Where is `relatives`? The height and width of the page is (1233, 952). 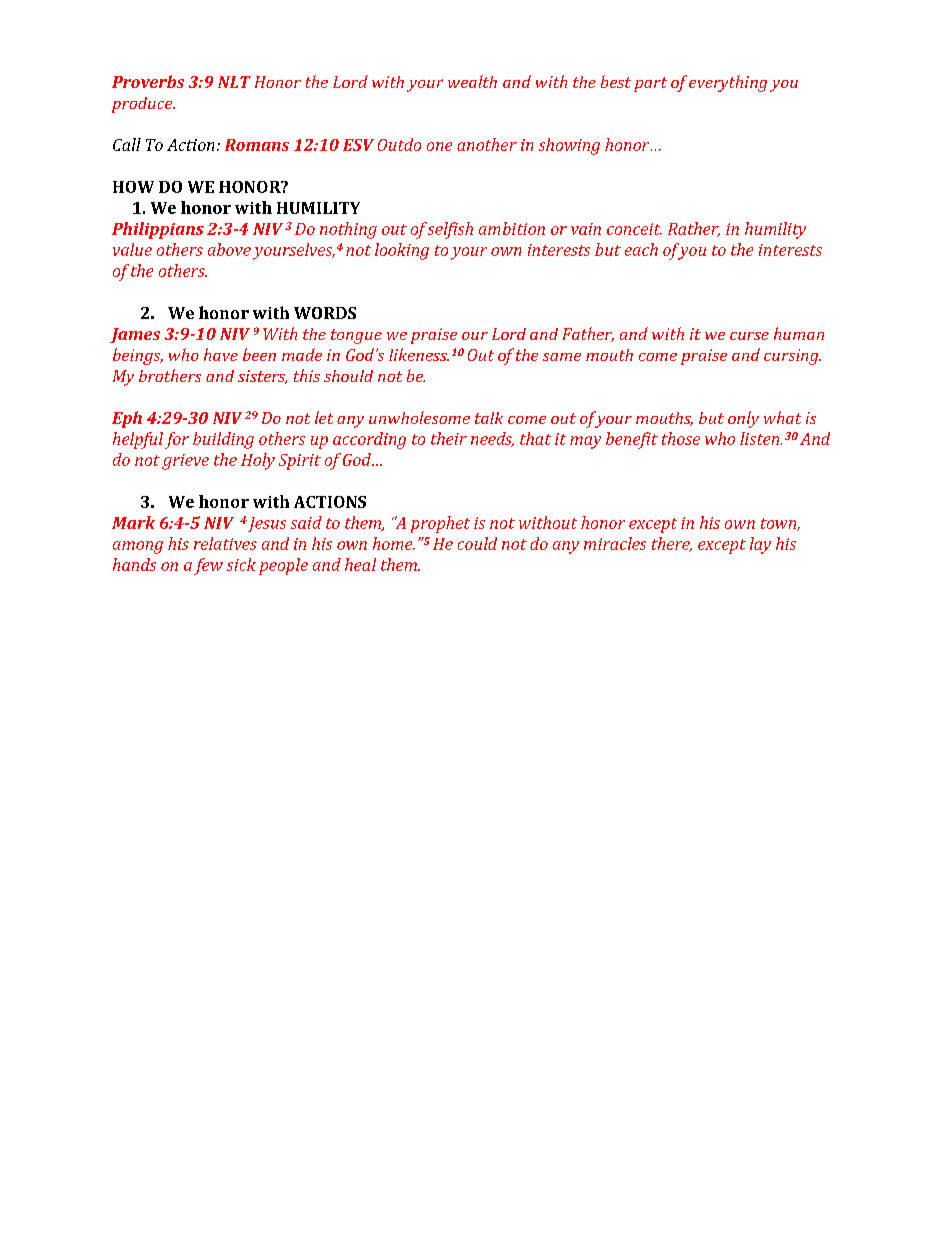
relatives is located at coordinates (225, 543).
